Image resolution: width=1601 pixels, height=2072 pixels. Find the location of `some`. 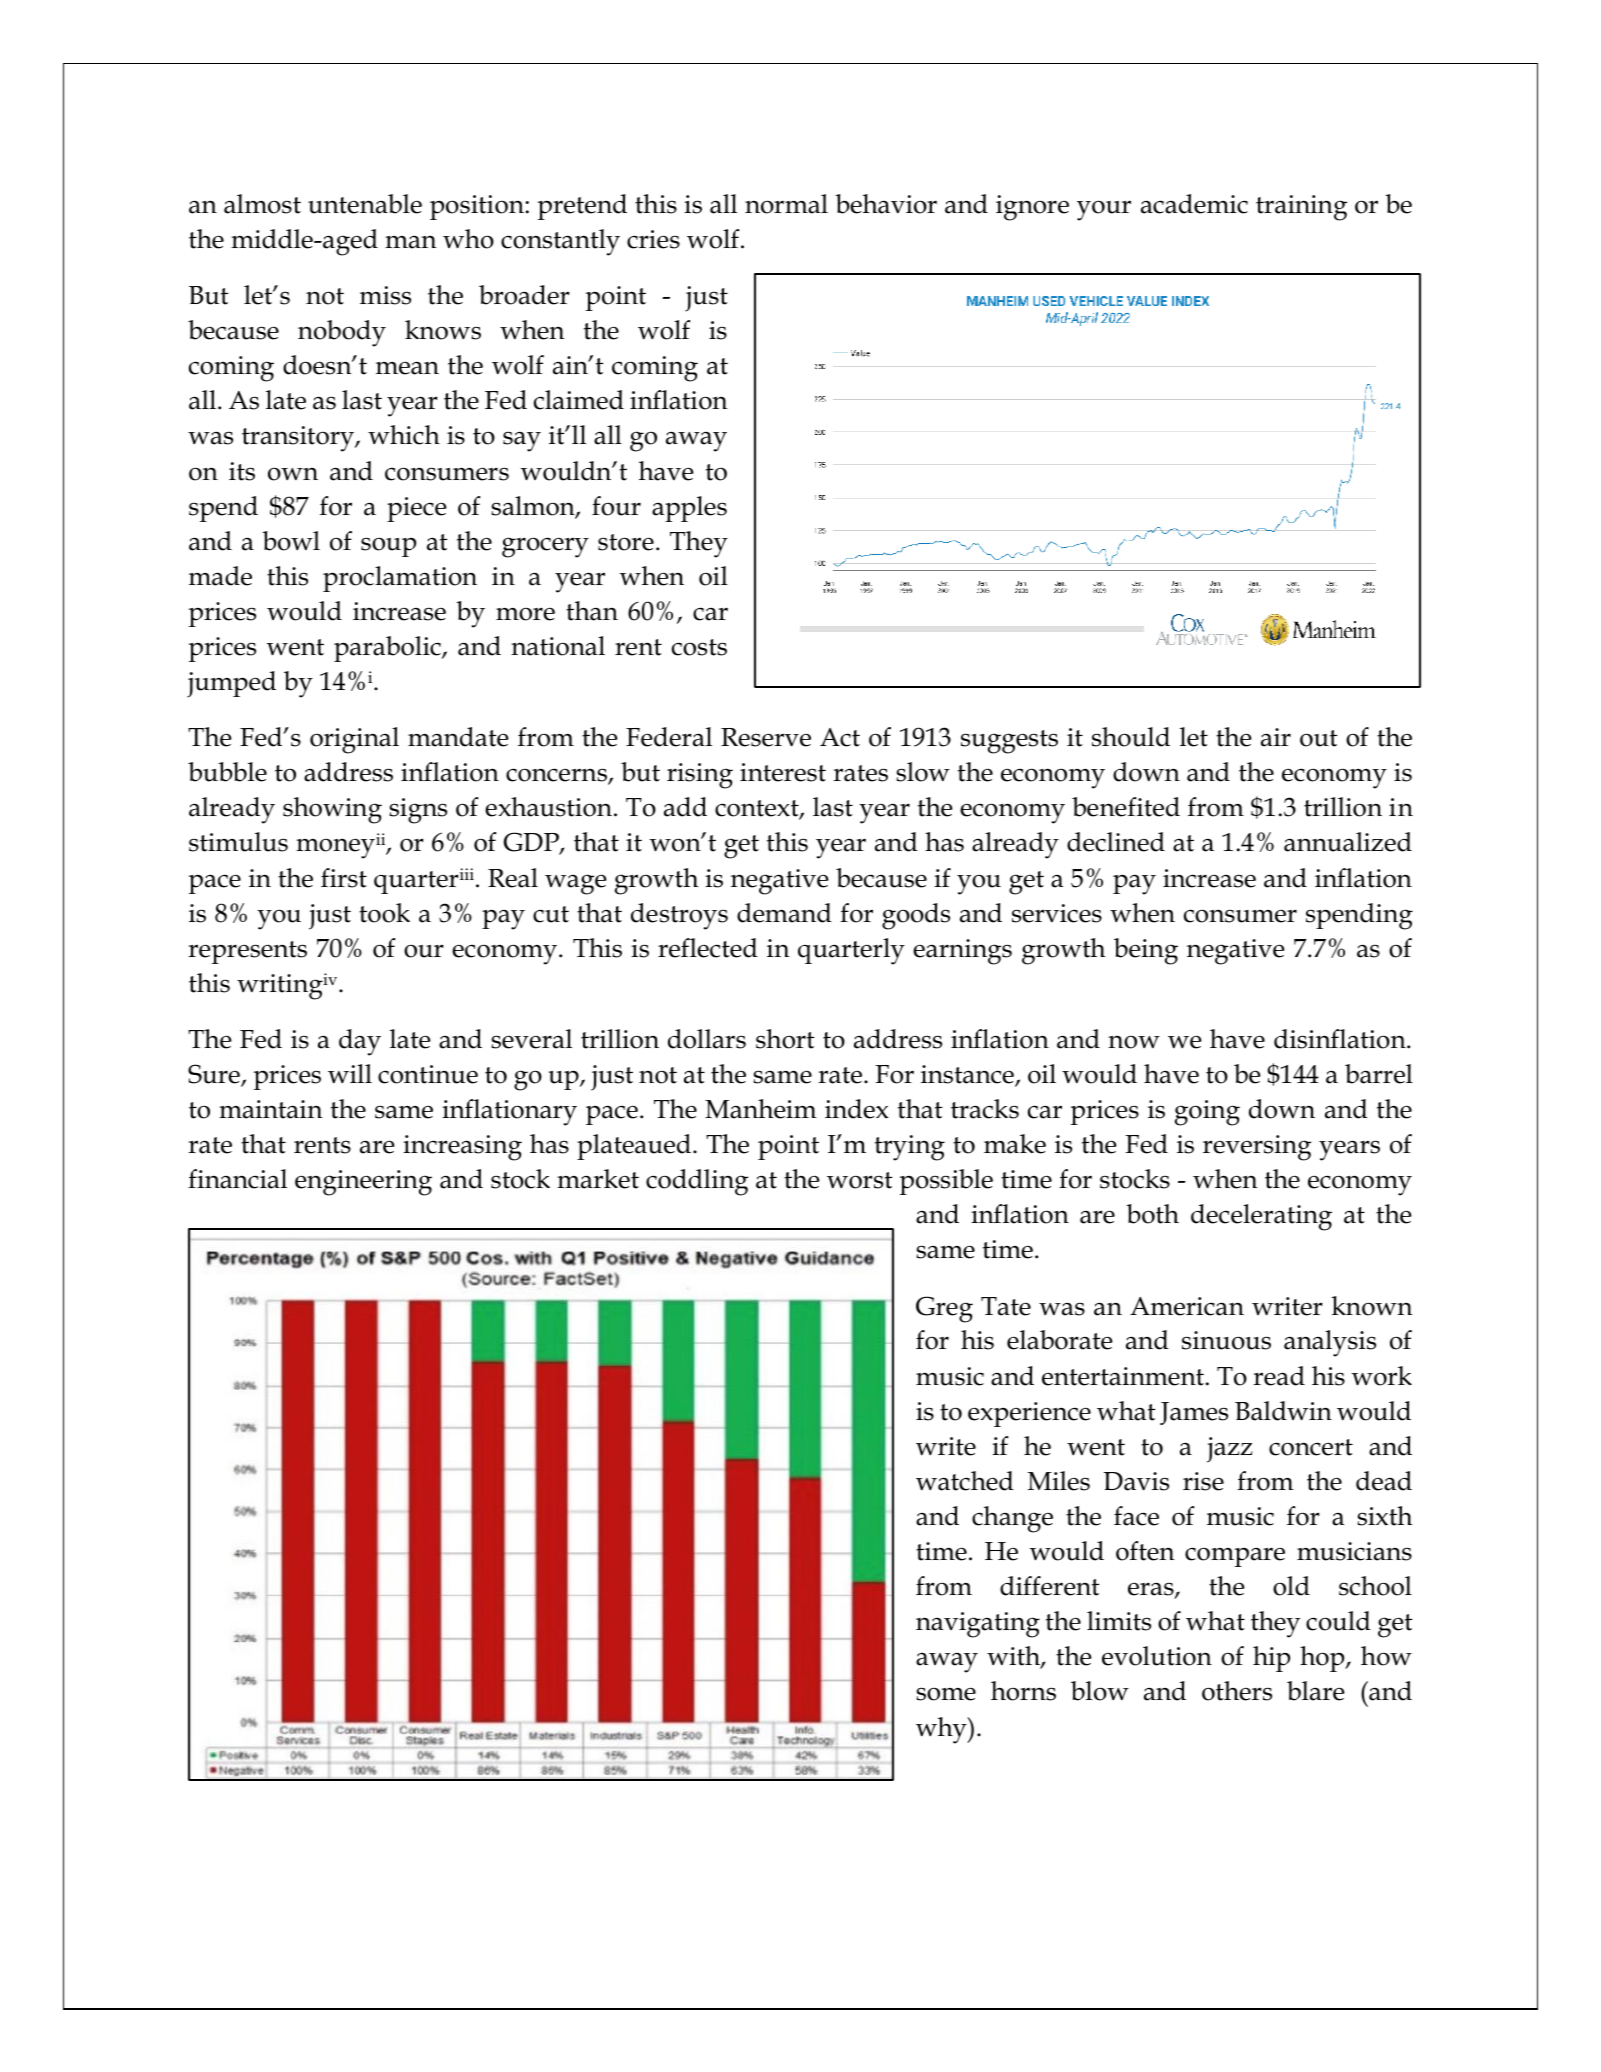

some is located at coordinates (946, 1694).
